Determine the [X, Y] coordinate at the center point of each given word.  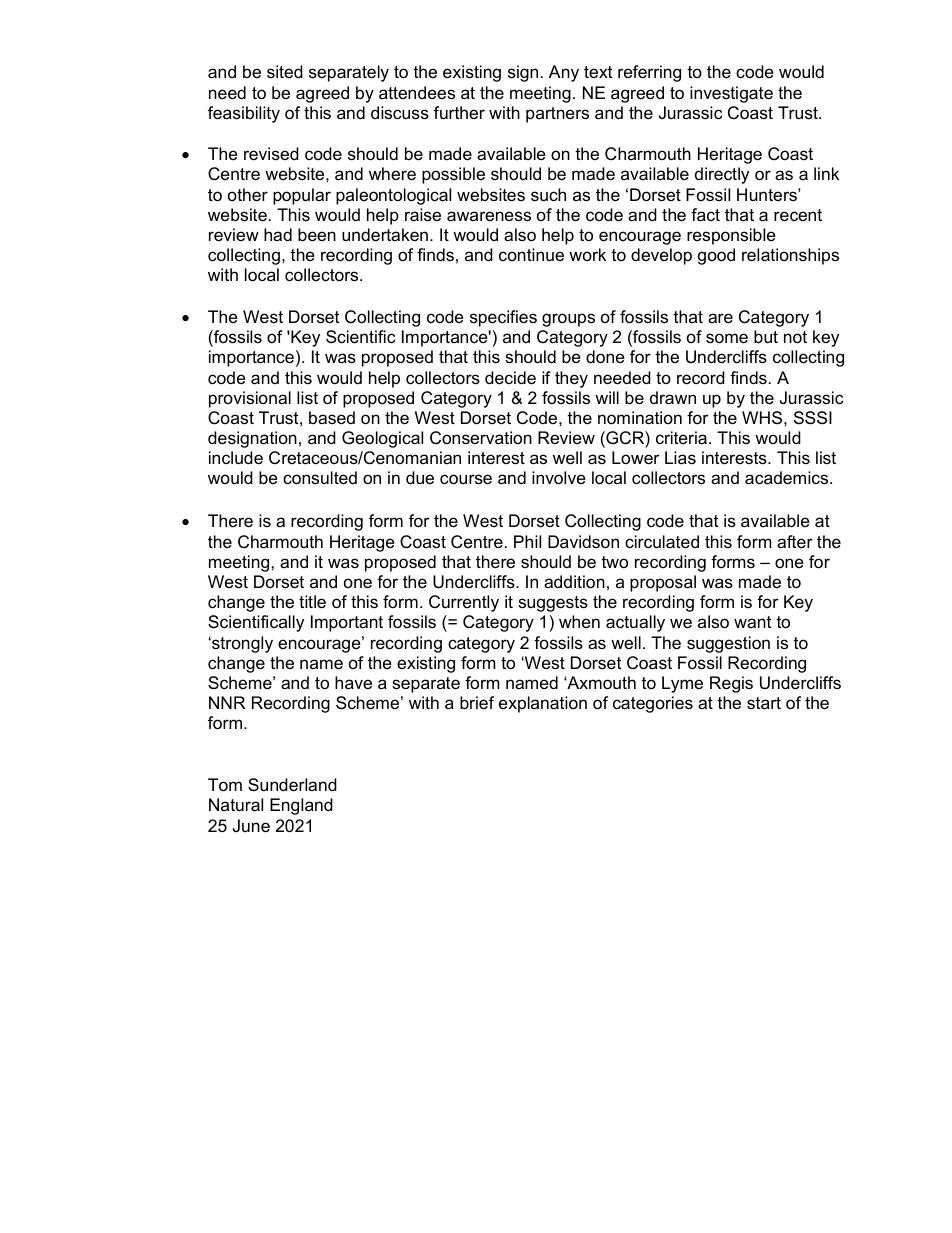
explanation [543, 704]
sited [285, 71]
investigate [731, 94]
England [301, 806]
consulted [320, 478]
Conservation [481, 437]
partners [557, 115]
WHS [763, 418]
